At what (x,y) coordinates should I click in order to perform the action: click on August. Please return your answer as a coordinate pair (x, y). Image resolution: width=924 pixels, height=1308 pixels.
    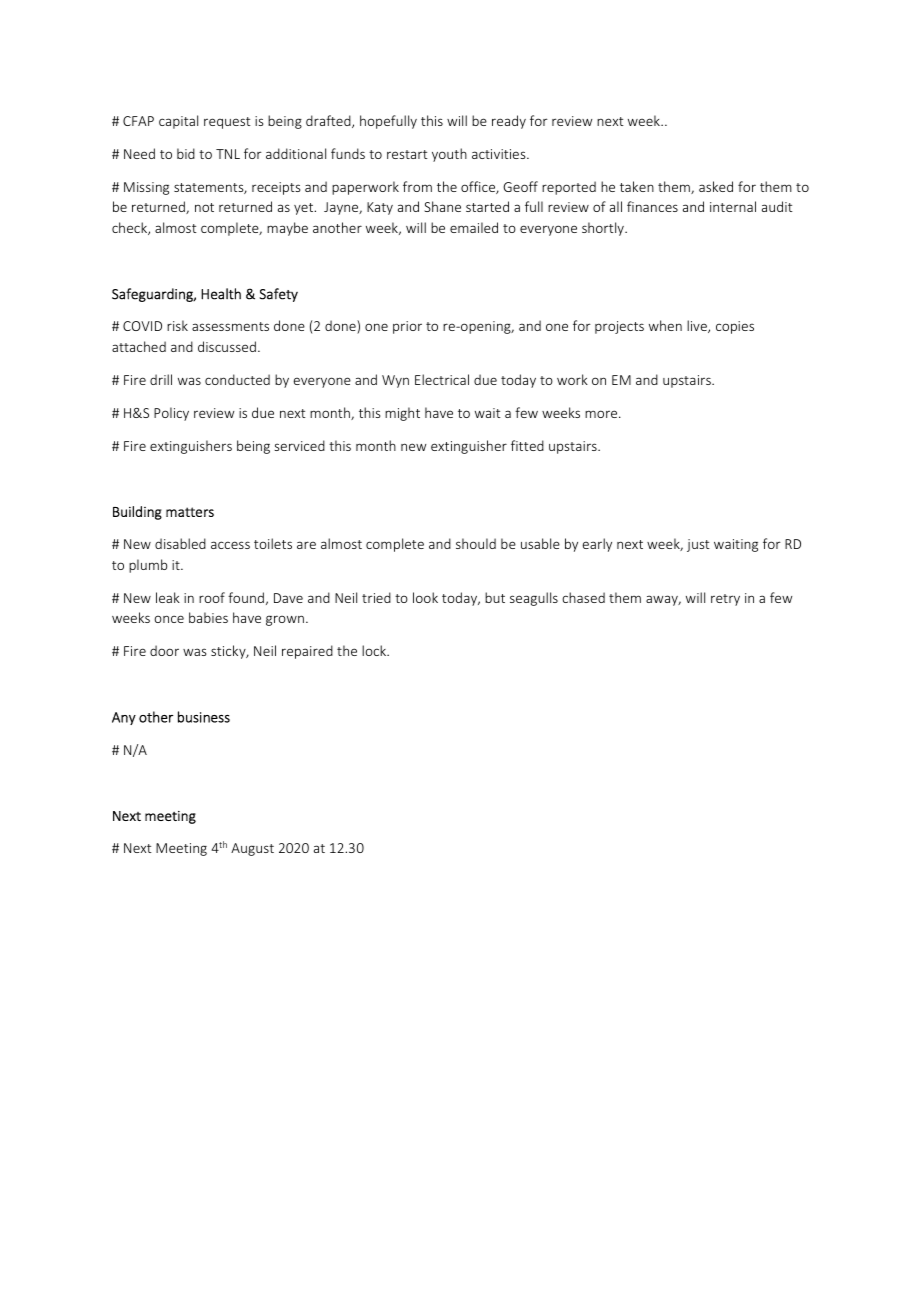
    Looking at the image, I should click on (252, 849).
